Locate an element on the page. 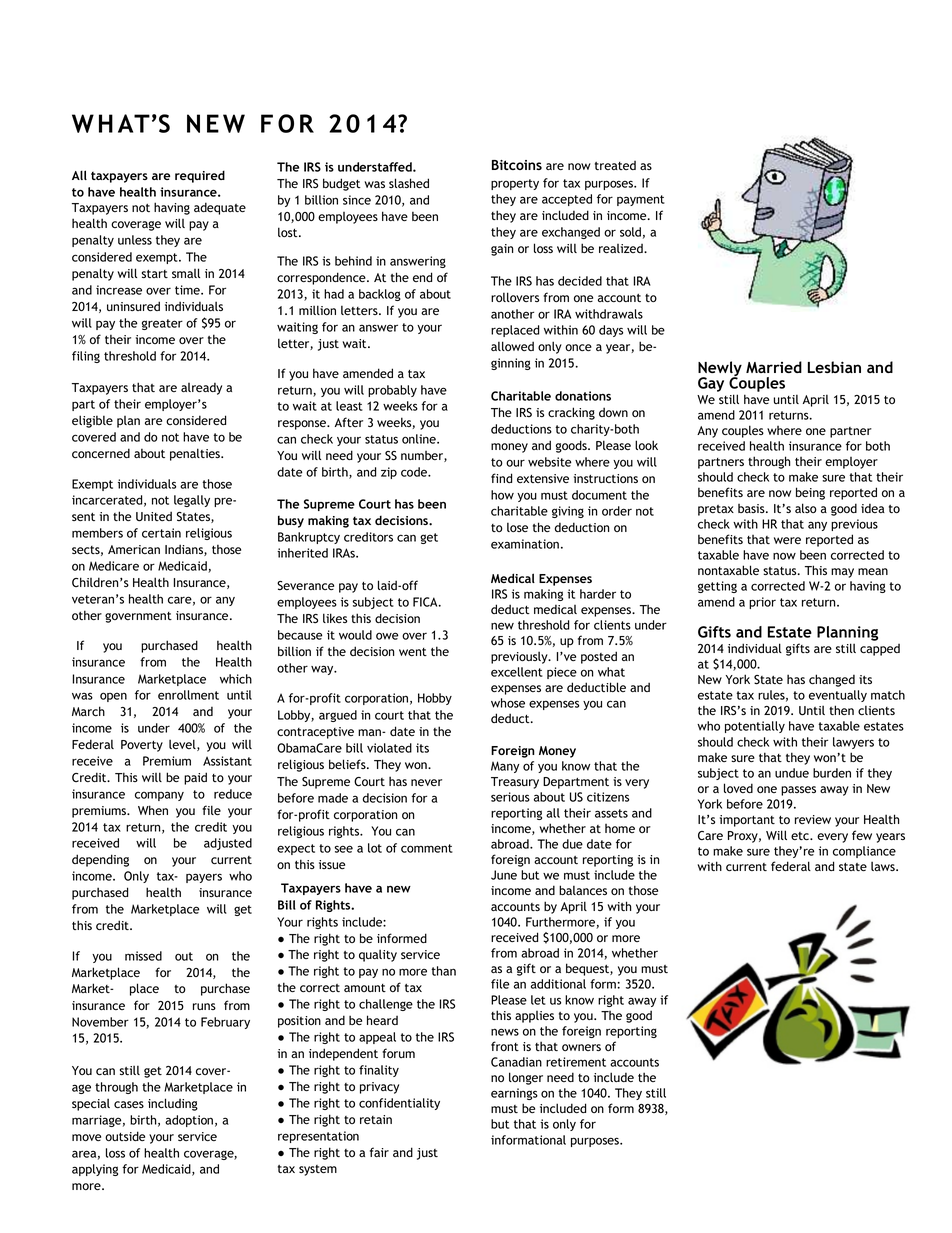 This document has height=1233, width=952. earnings is located at coordinates (514, 1094).
